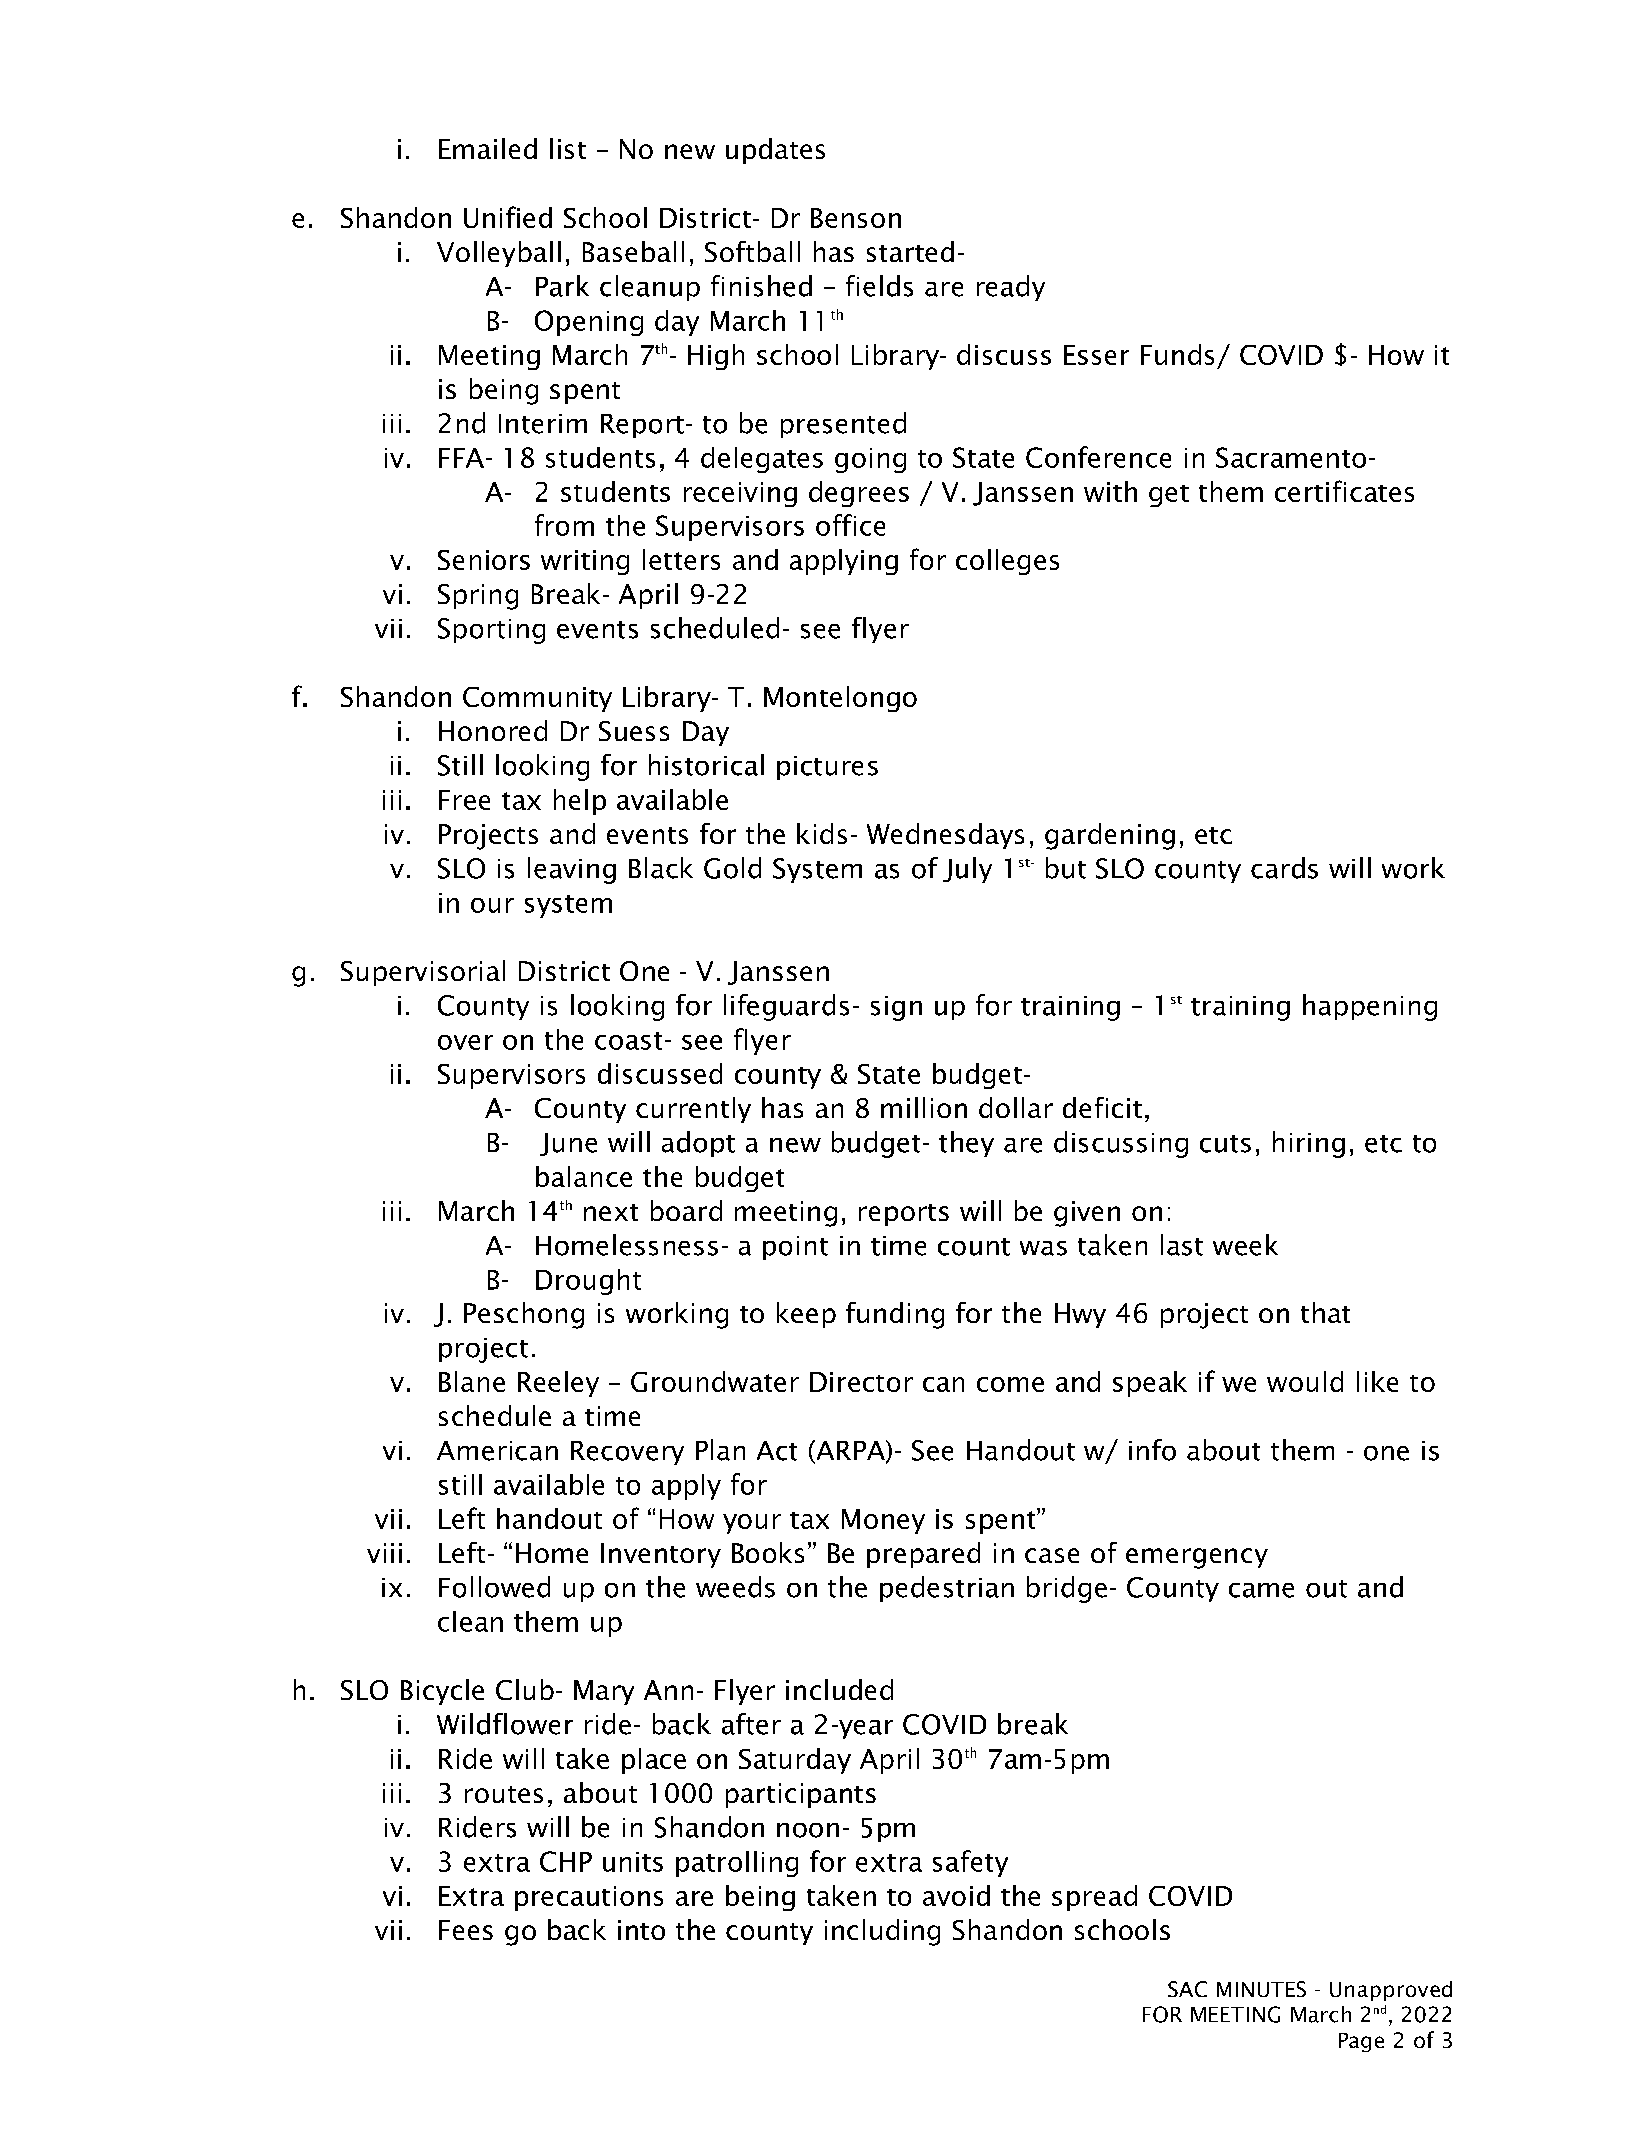  I want to click on Benson, so click(856, 218).
